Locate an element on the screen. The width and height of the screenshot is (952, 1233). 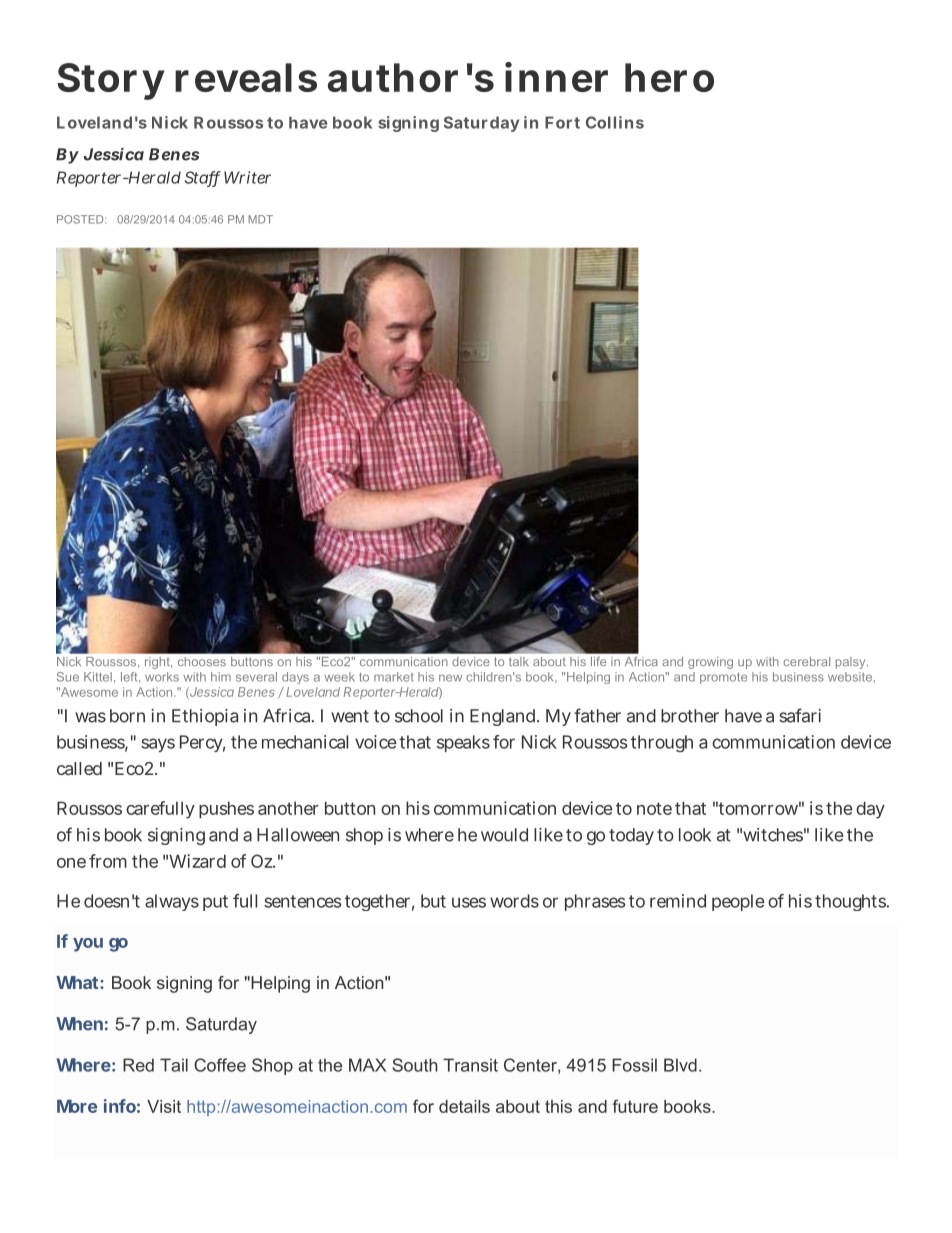
cerebral is located at coordinates (806, 661).
